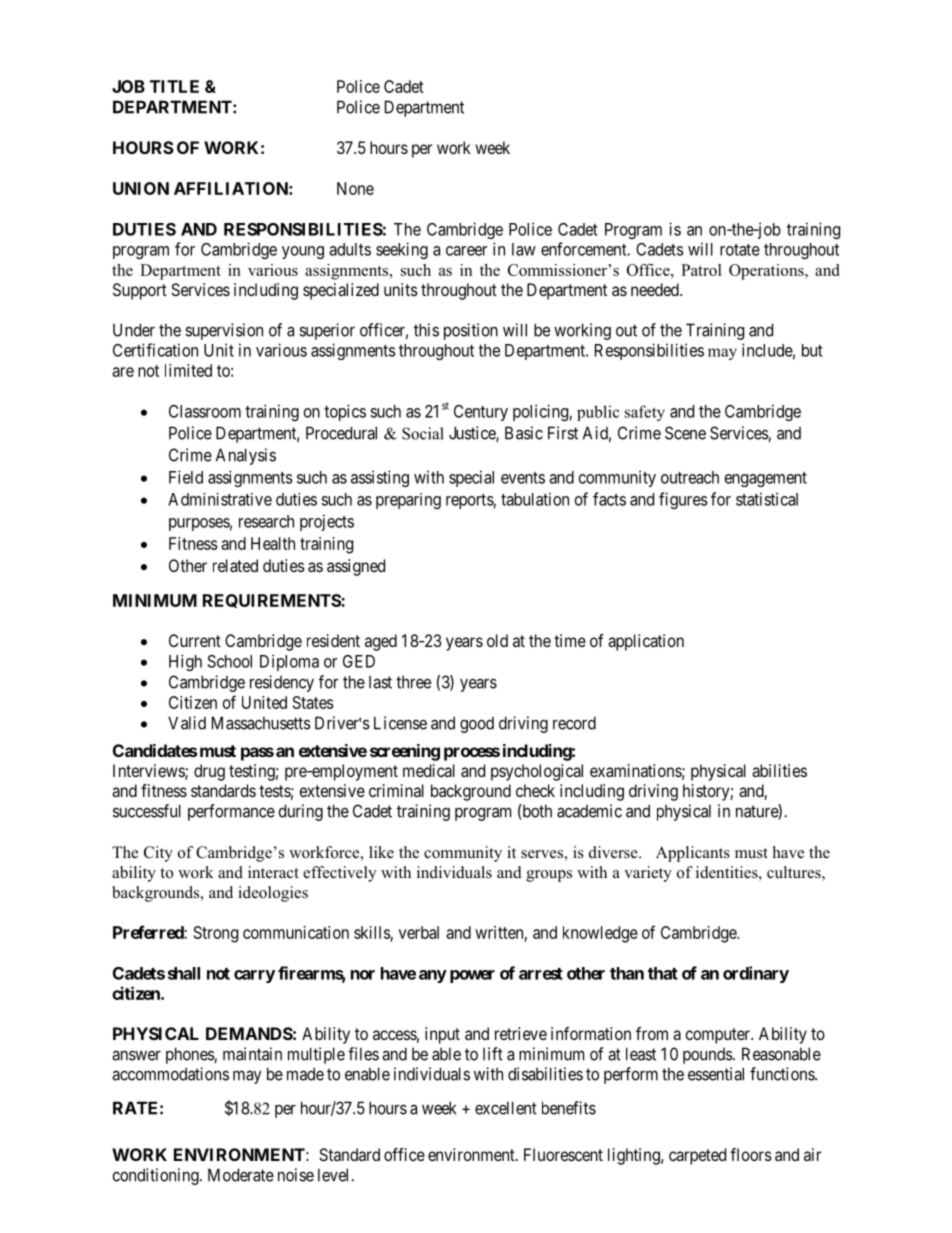 Image resolution: width=952 pixels, height=1233 pixels. Describe the element at coordinates (693, 854) in the screenshot. I see `Applicants` at that location.
